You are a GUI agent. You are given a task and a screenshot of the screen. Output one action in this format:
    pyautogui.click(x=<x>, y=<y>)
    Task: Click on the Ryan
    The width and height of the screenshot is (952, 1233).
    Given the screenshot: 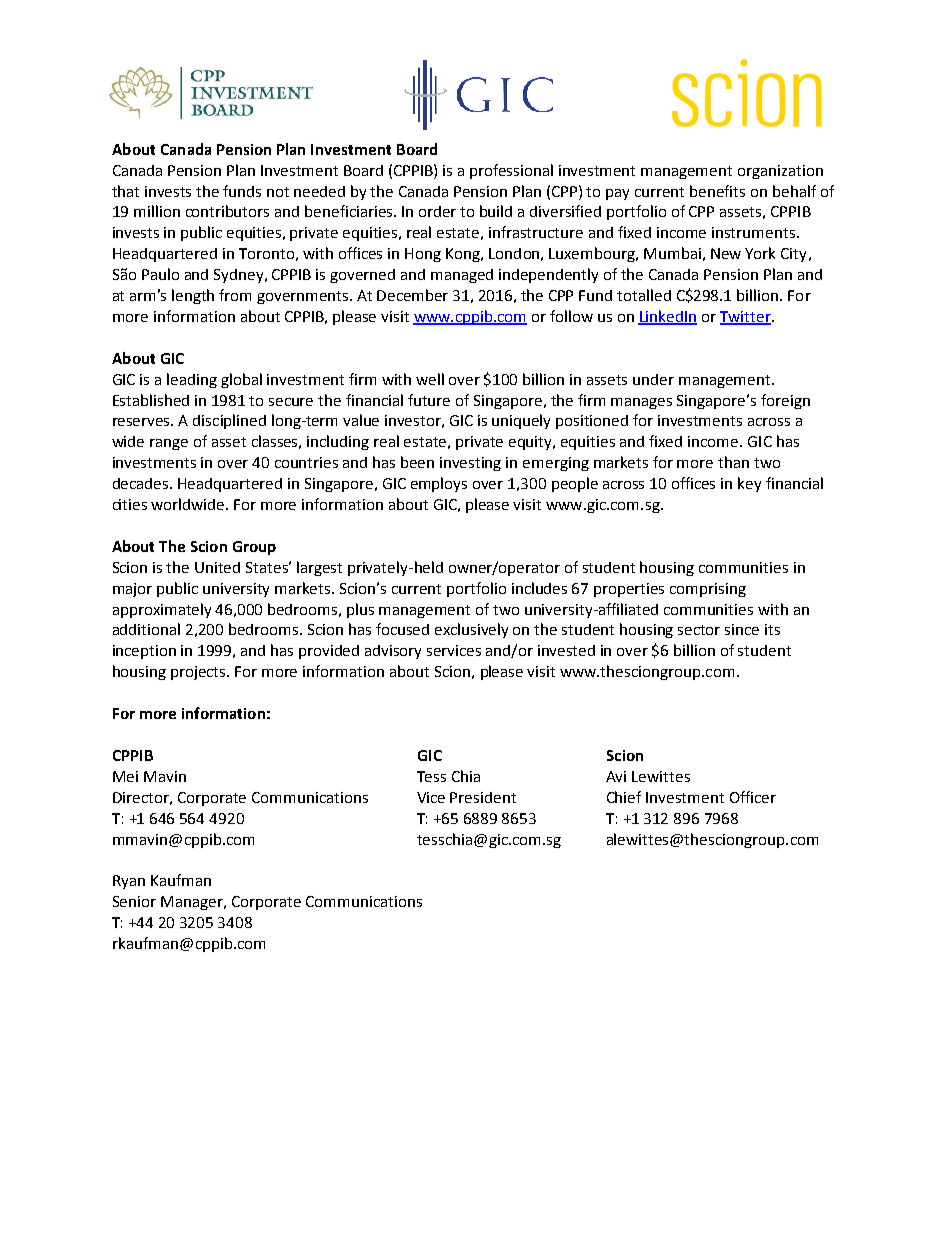 What is the action you would take?
    pyautogui.click(x=129, y=882)
